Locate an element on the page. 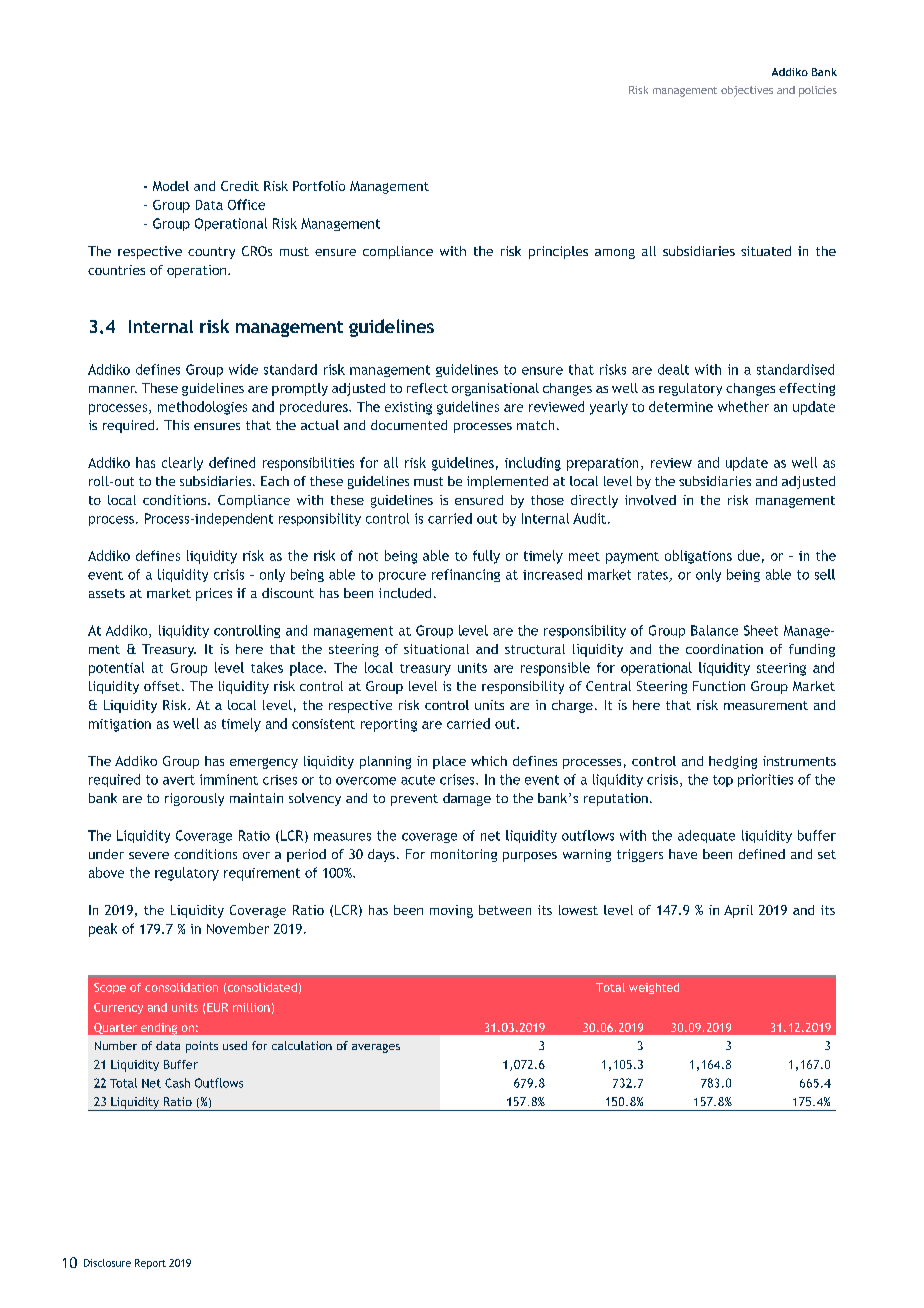 The height and width of the image is (1308, 924). situational is located at coordinates (436, 649).
